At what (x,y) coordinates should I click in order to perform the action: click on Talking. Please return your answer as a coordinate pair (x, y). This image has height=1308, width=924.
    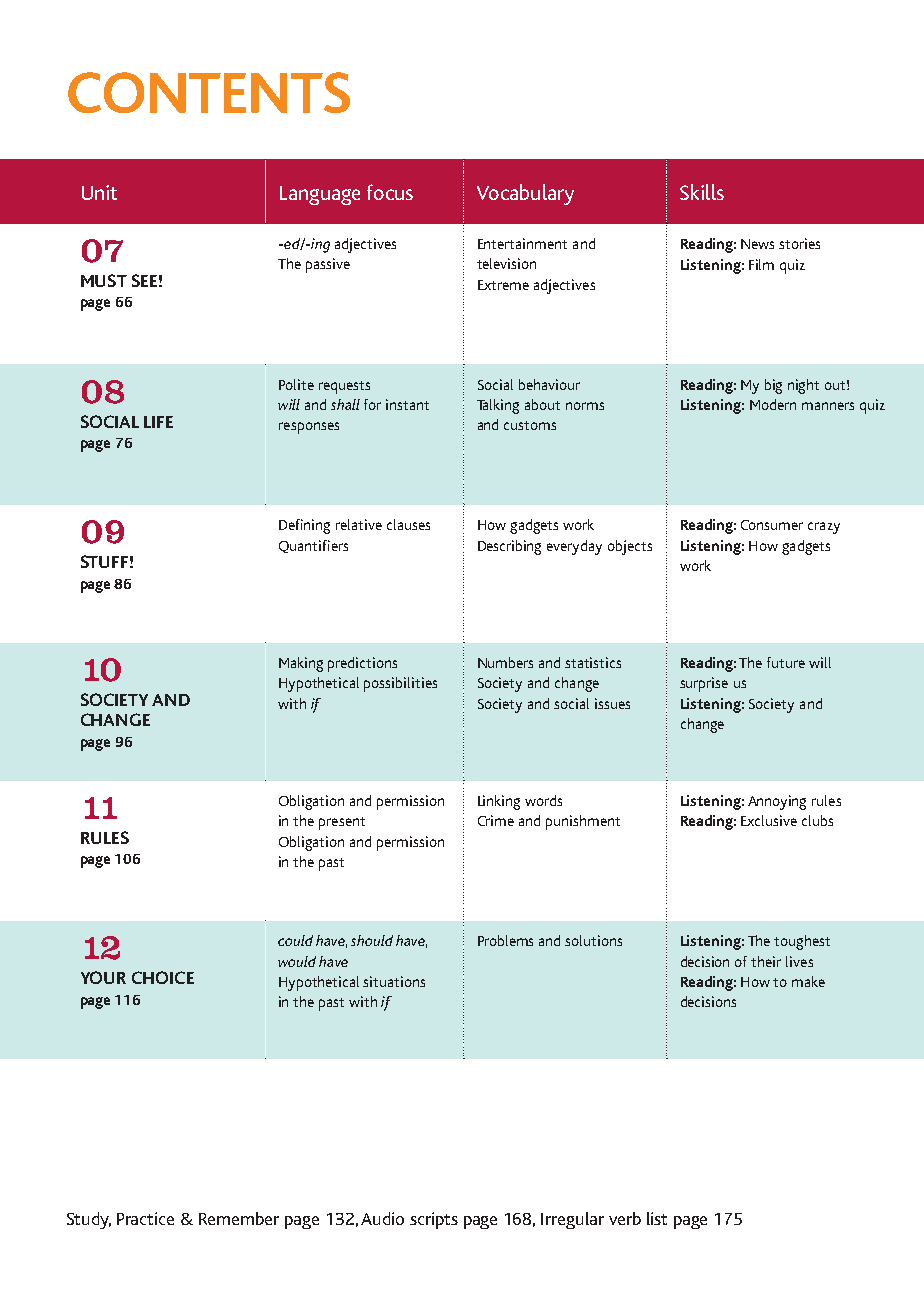
    Looking at the image, I should click on (498, 406).
